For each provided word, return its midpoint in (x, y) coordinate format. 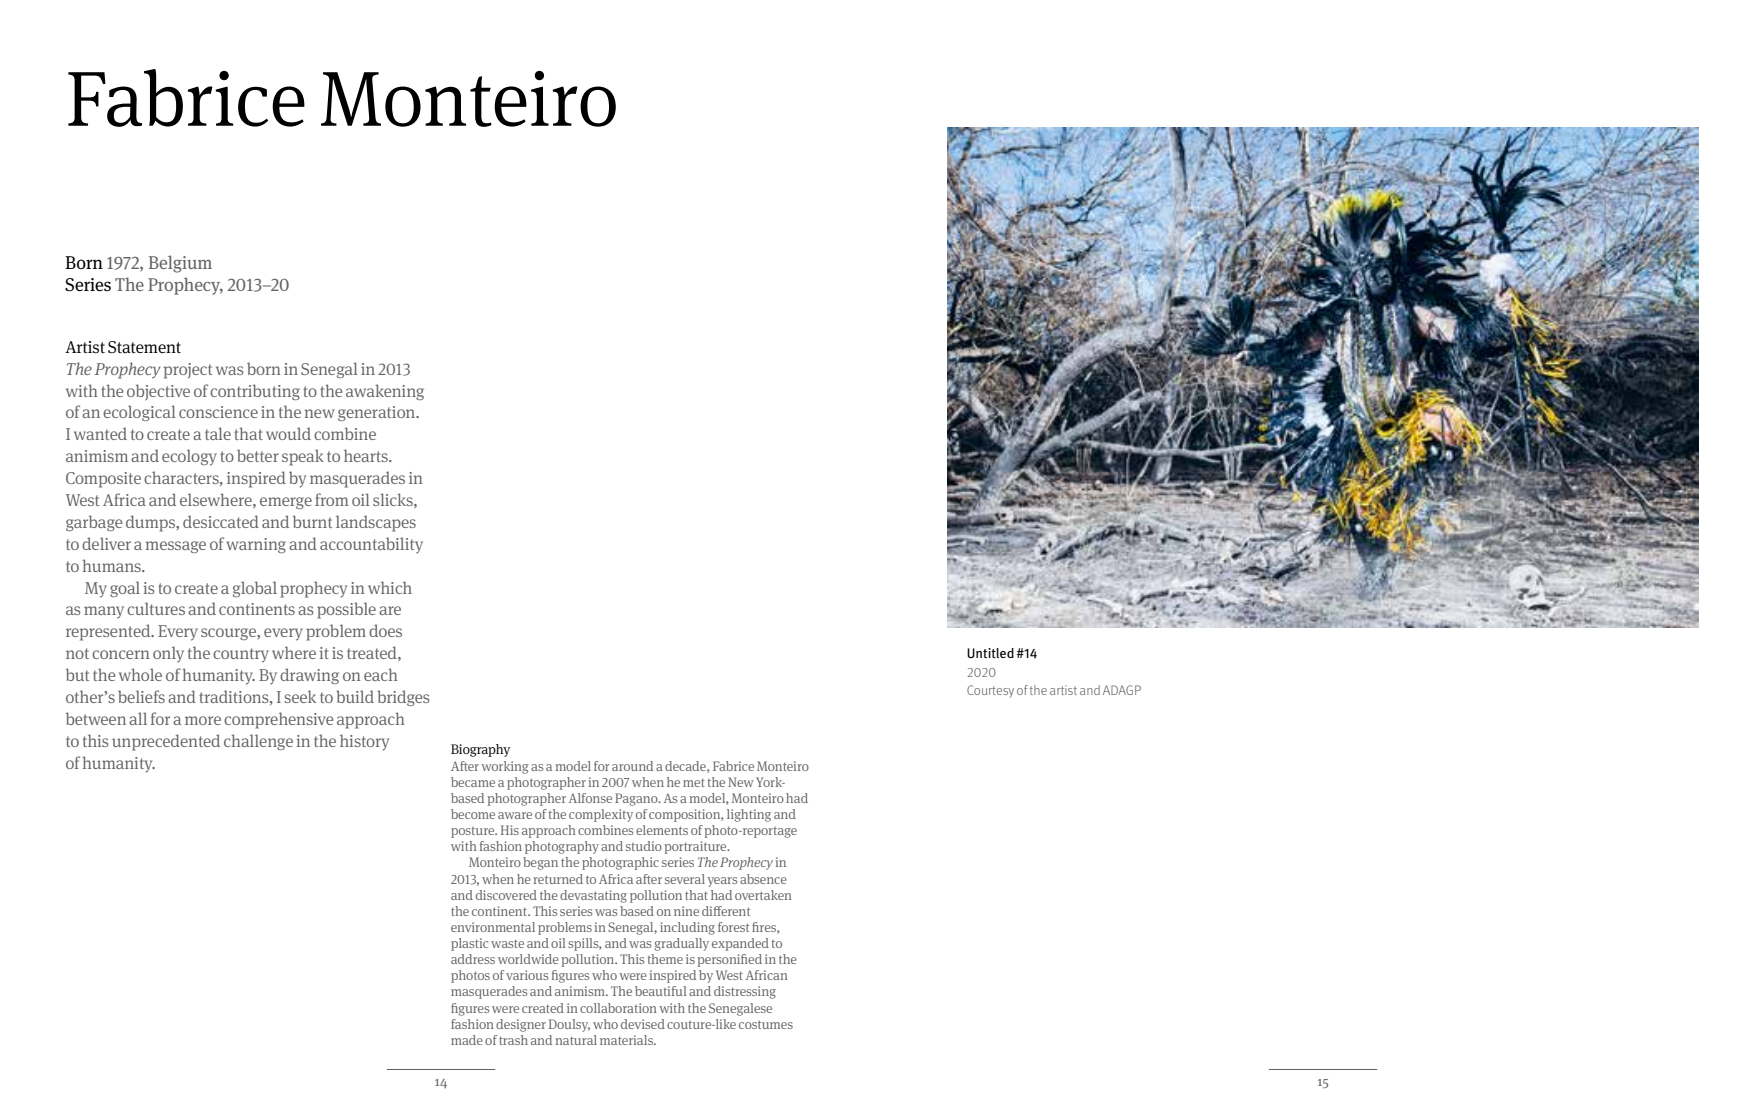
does (385, 630)
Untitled (990, 653)
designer (521, 1025)
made (467, 1040)
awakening (385, 392)
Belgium (180, 264)
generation (378, 413)
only (168, 654)
